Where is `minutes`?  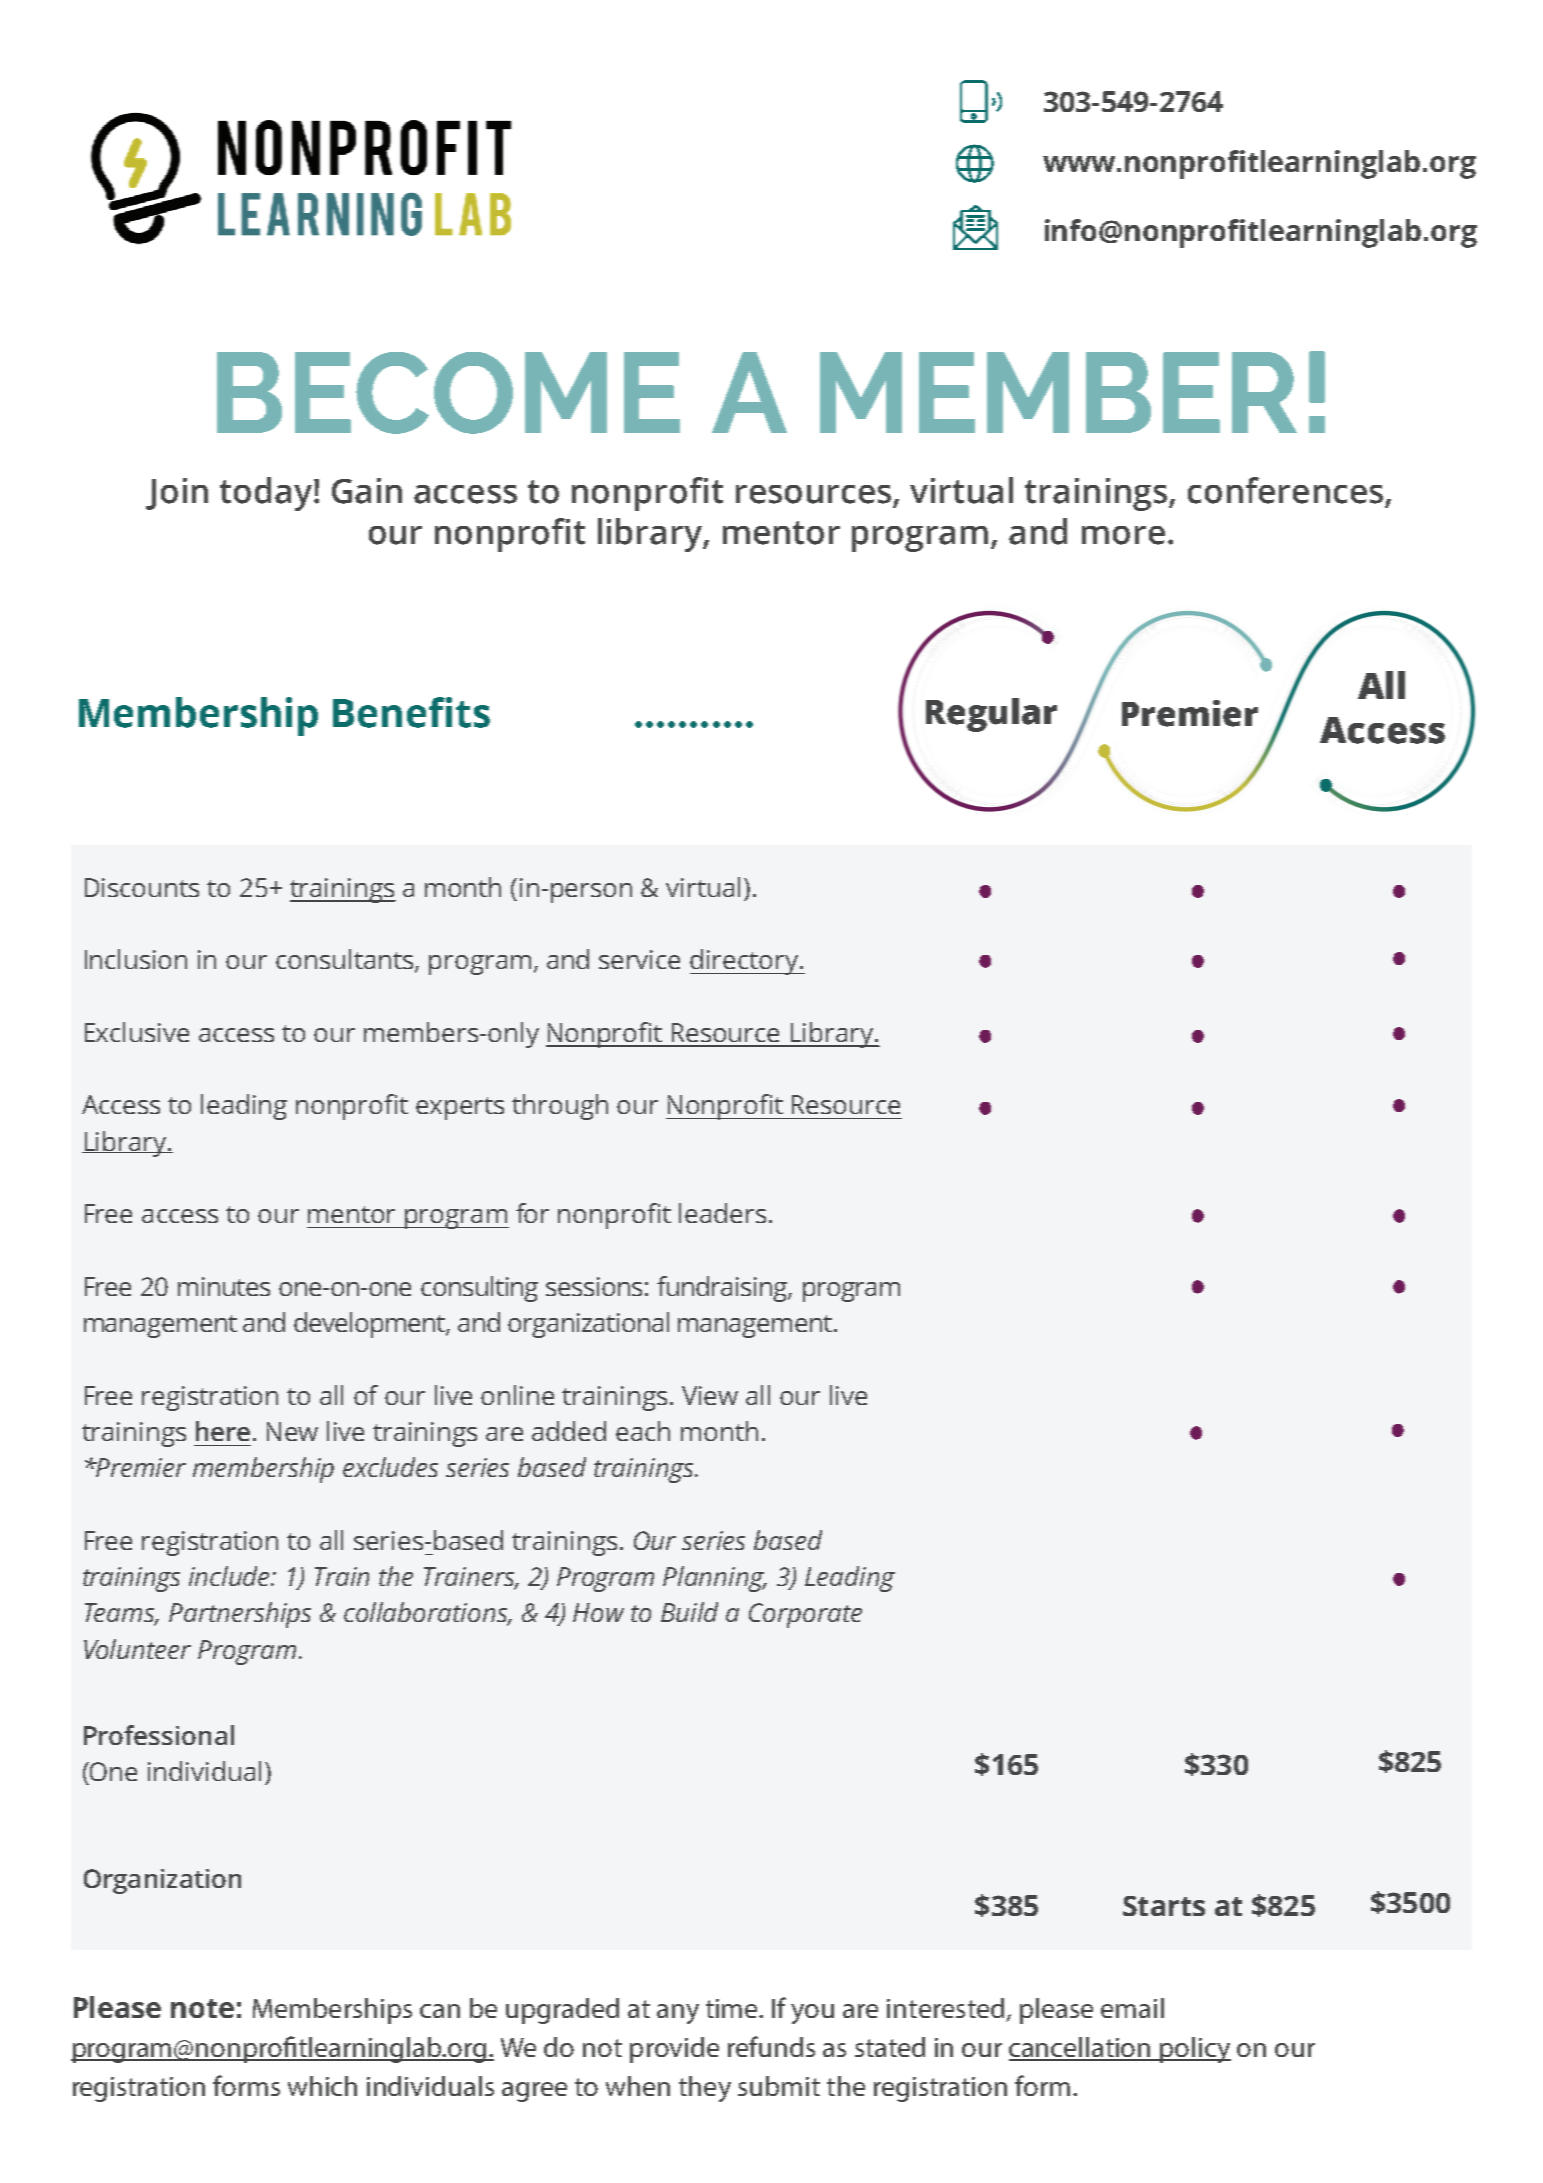 minutes is located at coordinates (224, 1286).
